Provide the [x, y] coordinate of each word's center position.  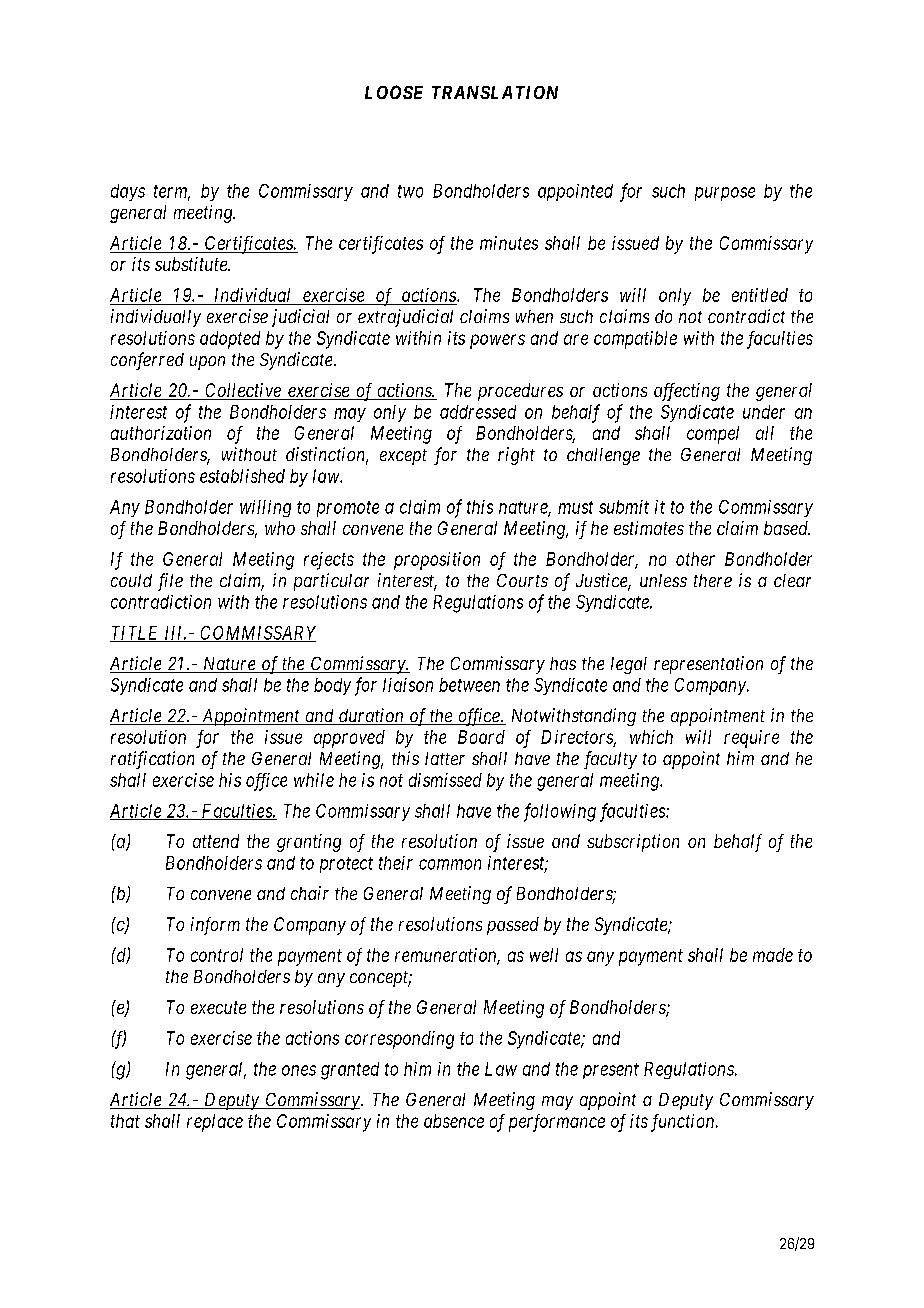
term [172, 192]
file [170, 582]
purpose [725, 194]
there [713, 580]
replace [215, 1123]
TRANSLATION [495, 92]
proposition [437, 561]
